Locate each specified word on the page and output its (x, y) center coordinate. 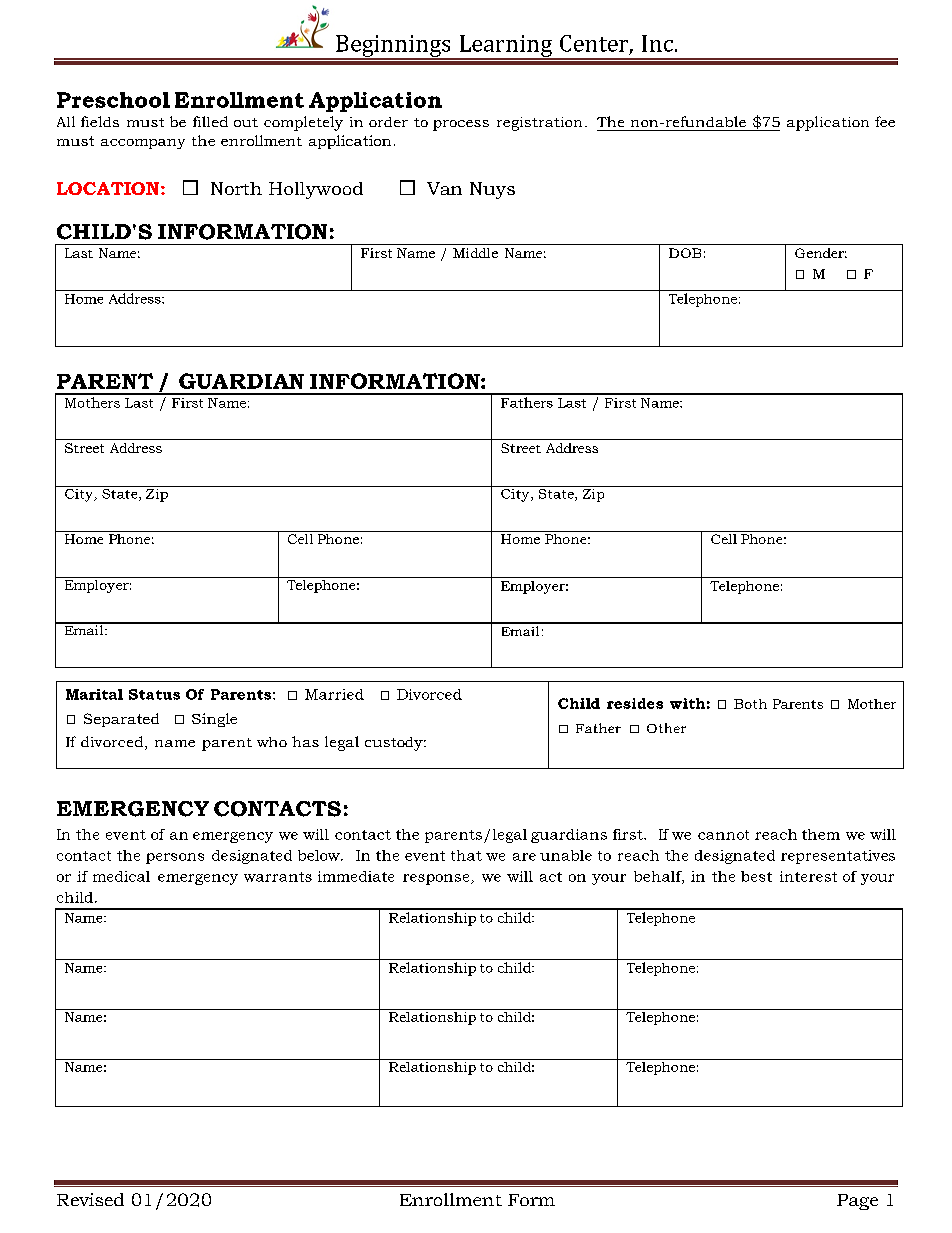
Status (154, 694)
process (461, 125)
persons (175, 858)
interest (808, 876)
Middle (475, 253)
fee (885, 121)
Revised (90, 1199)
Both (750, 704)
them (821, 834)
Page (857, 1202)
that (466, 855)
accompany (143, 144)
